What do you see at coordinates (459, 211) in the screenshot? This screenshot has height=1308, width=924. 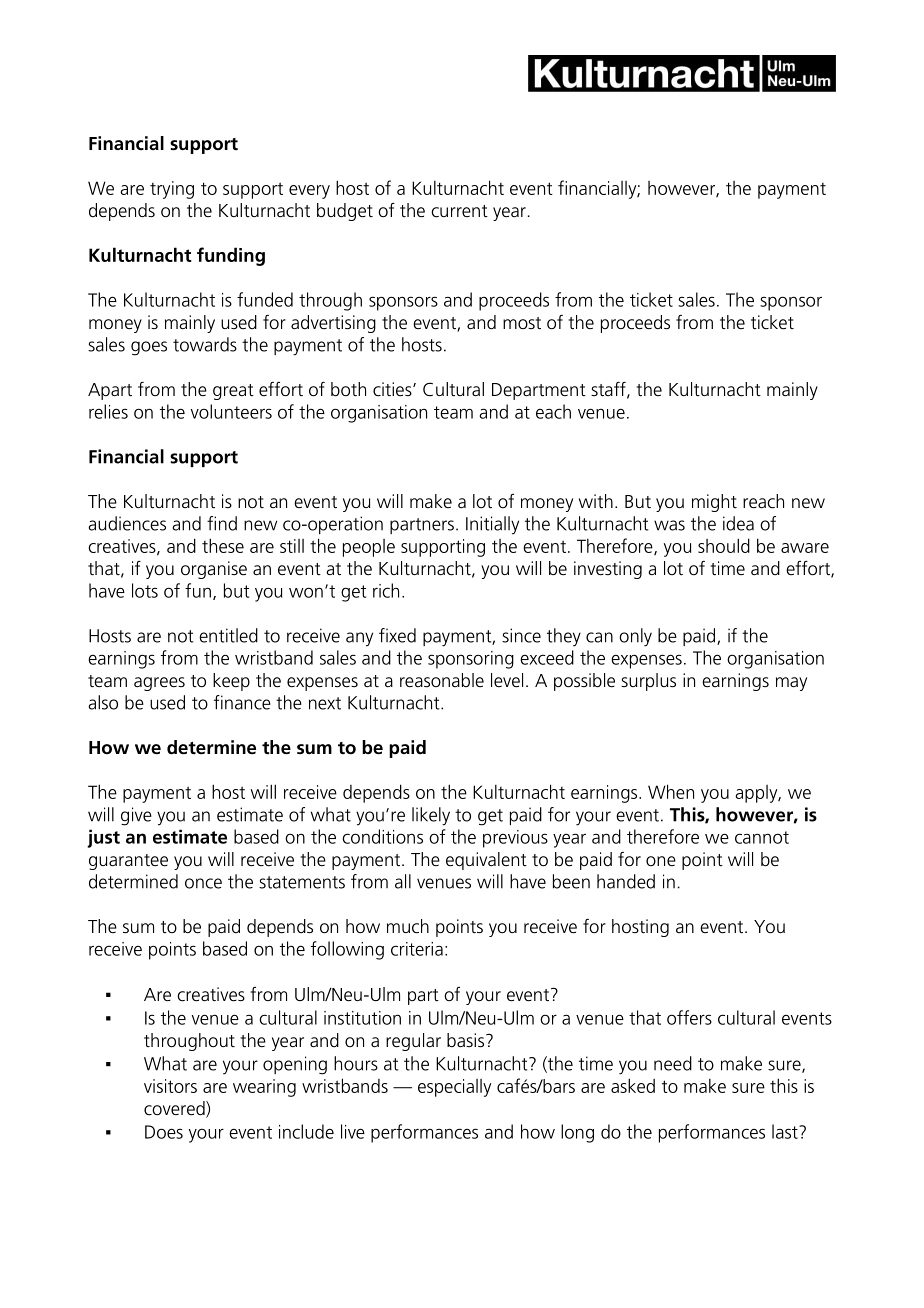 I see `current` at bounding box center [459, 211].
